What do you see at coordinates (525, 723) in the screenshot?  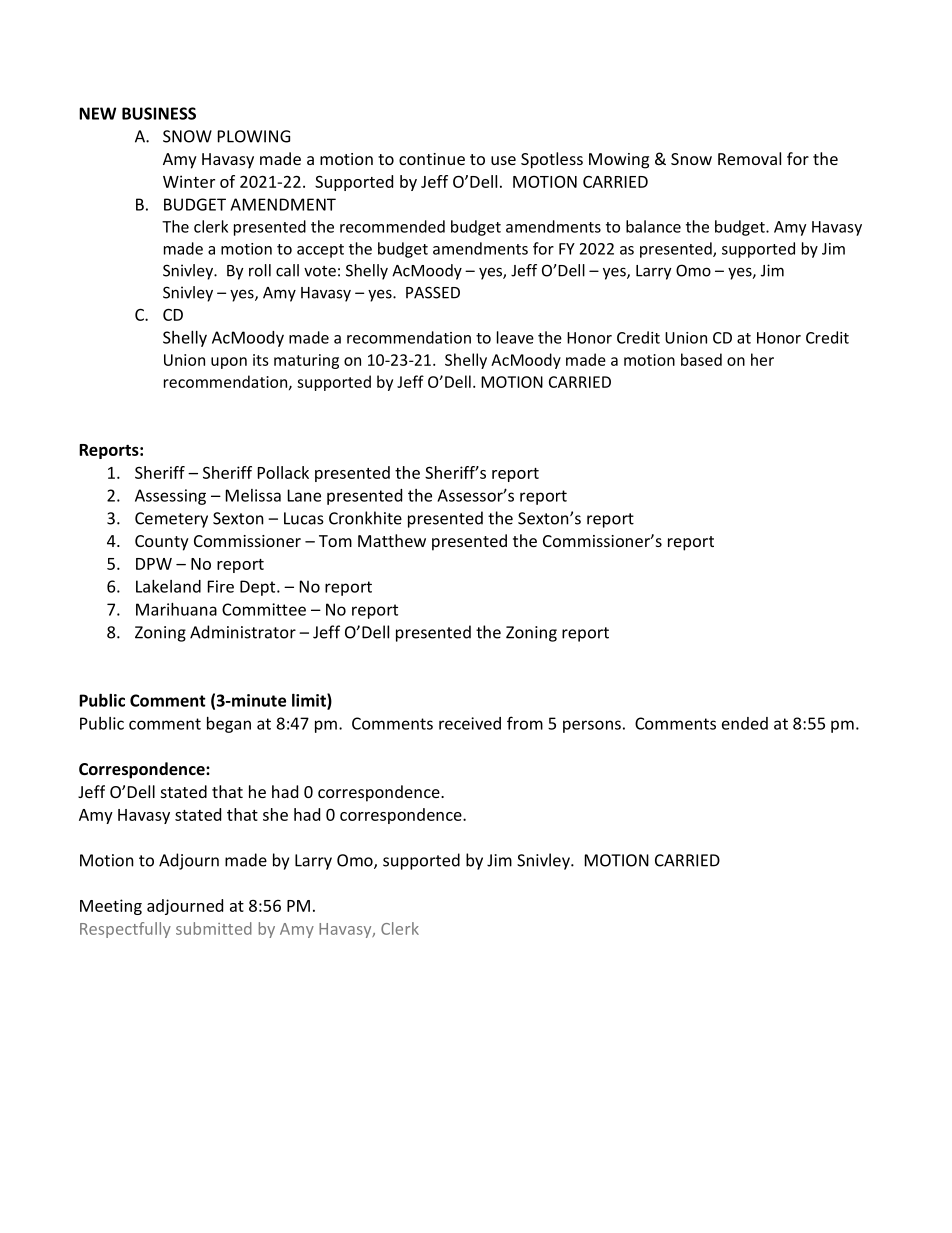 I see `from` at bounding box center [525, 723].
